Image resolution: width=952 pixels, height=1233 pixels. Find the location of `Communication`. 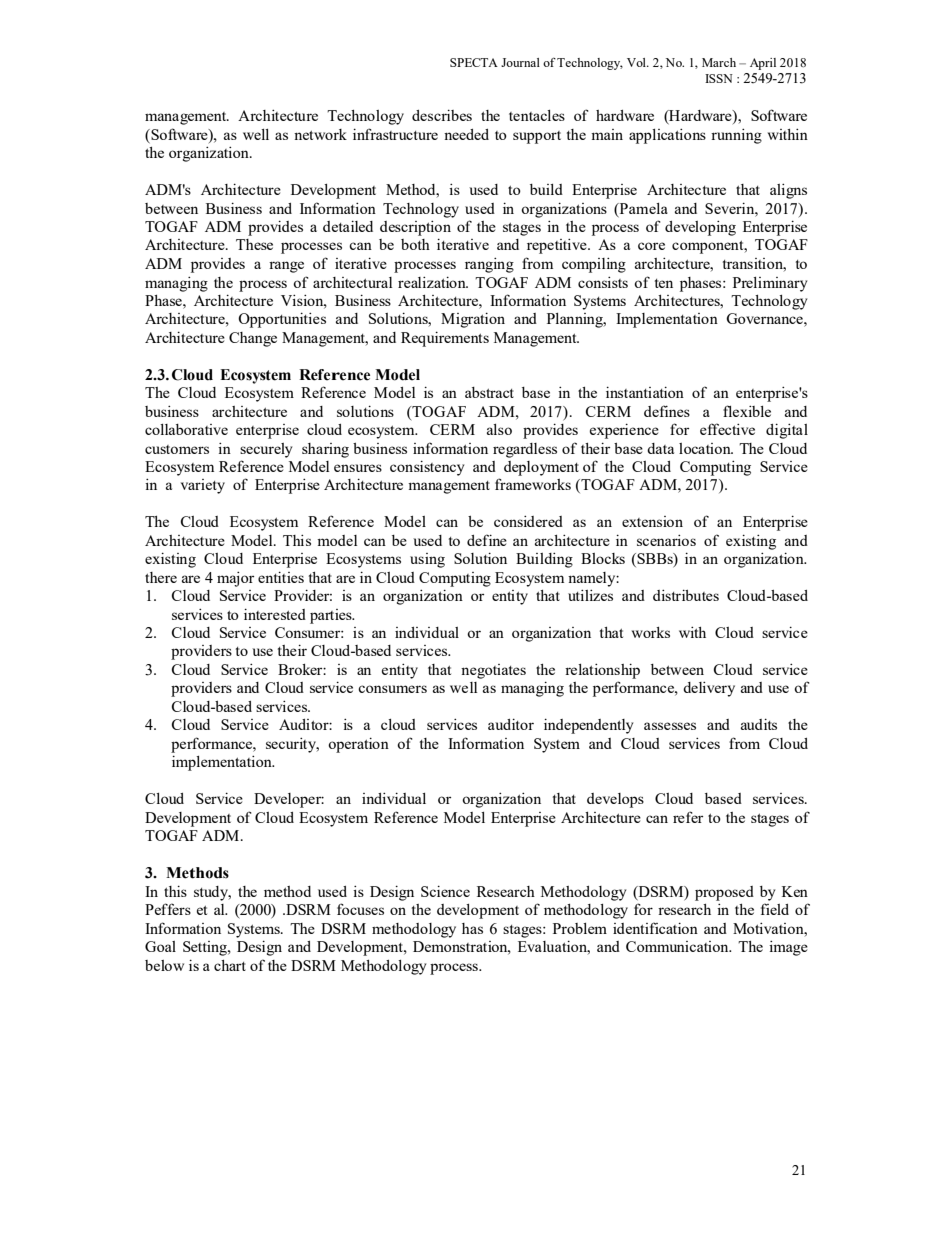

Communication is located at coordinates (678, 946).
